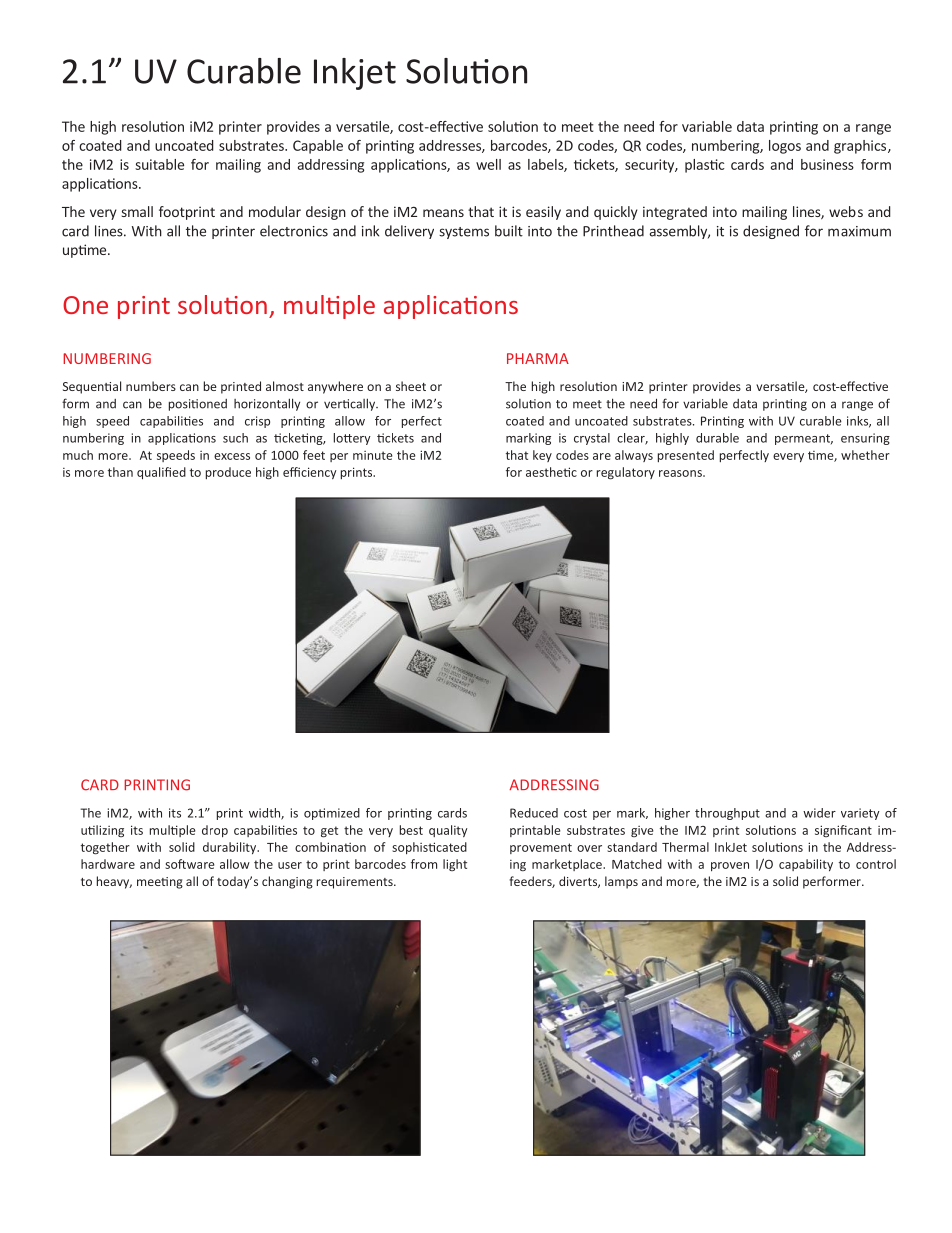 The height and width of the screenshot is (1233, 952). Describe the element at coordinates (151, 386) in the screenshot. I see `numbers` at that location.
